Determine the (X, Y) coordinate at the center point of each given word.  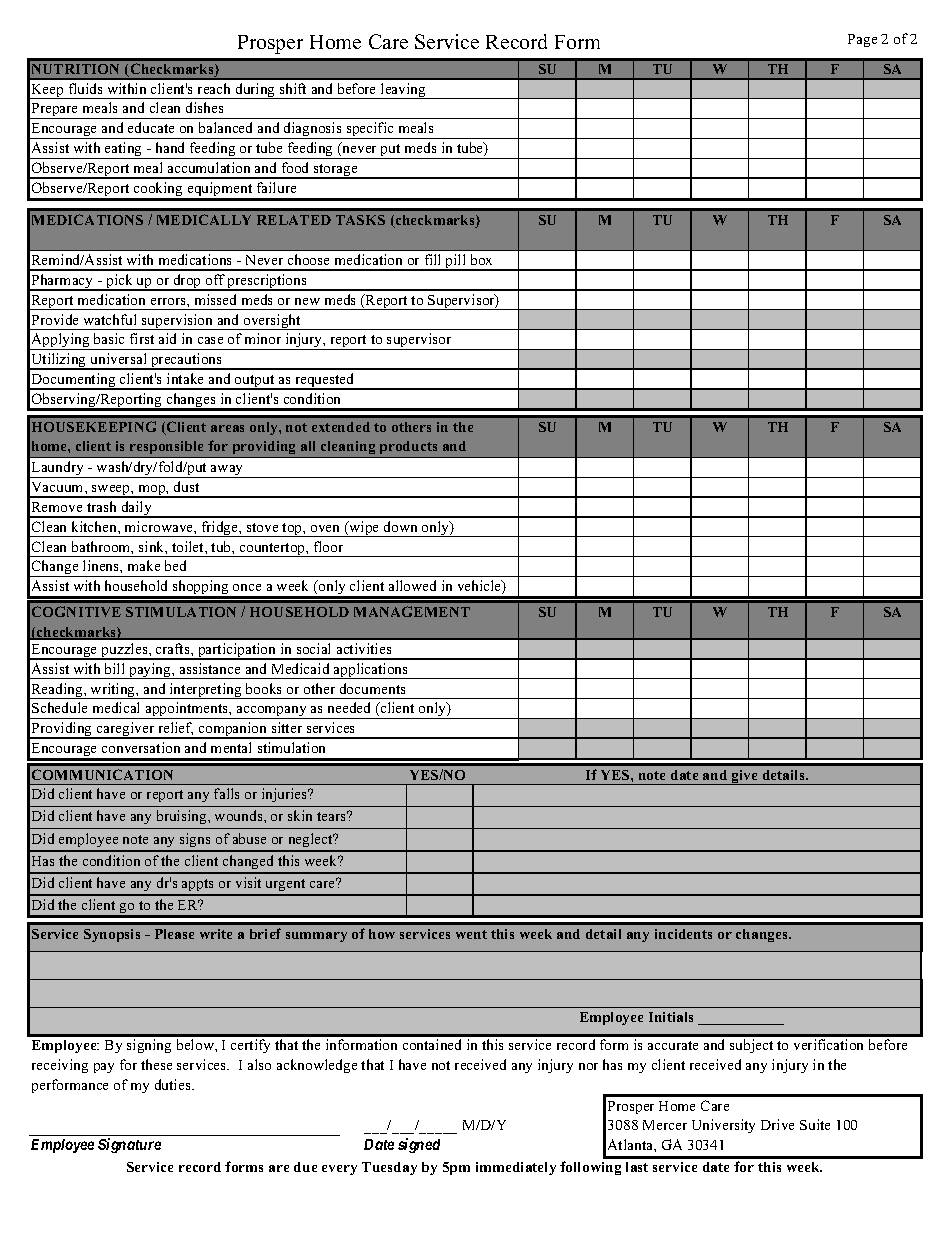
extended (341, 427)
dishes (204, 107)
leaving (403, 91)
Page (862, 40)
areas (227, 428)
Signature (129, 1145)
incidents (683, 934)
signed (419, 1145)
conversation (141, 747)
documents (372, 688)
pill (456, 262)
